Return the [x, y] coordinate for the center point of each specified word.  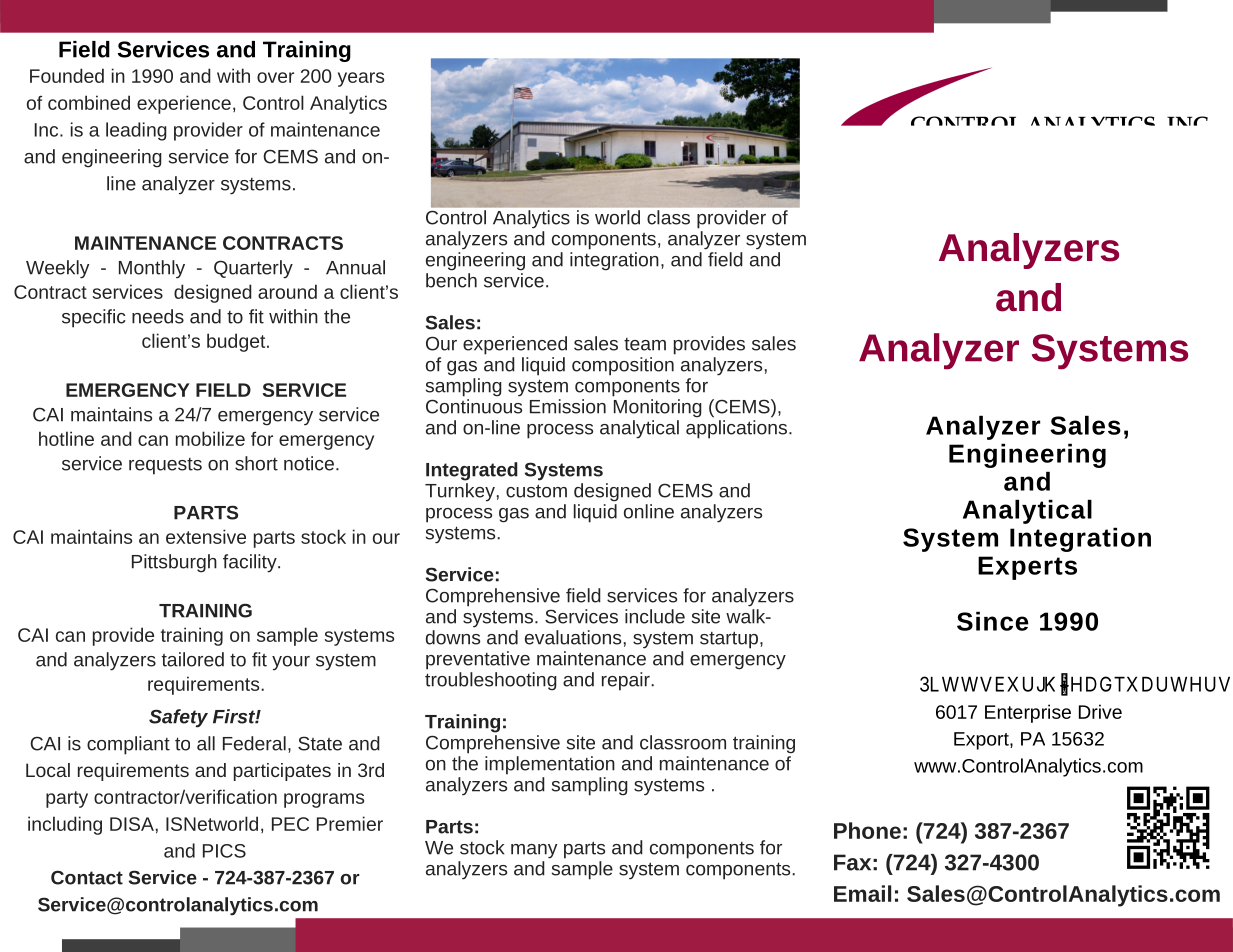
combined [89, 102]
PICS [224, 851]
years [361, 79]
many [534, 851]
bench [451, 279]
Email [862, 893]
